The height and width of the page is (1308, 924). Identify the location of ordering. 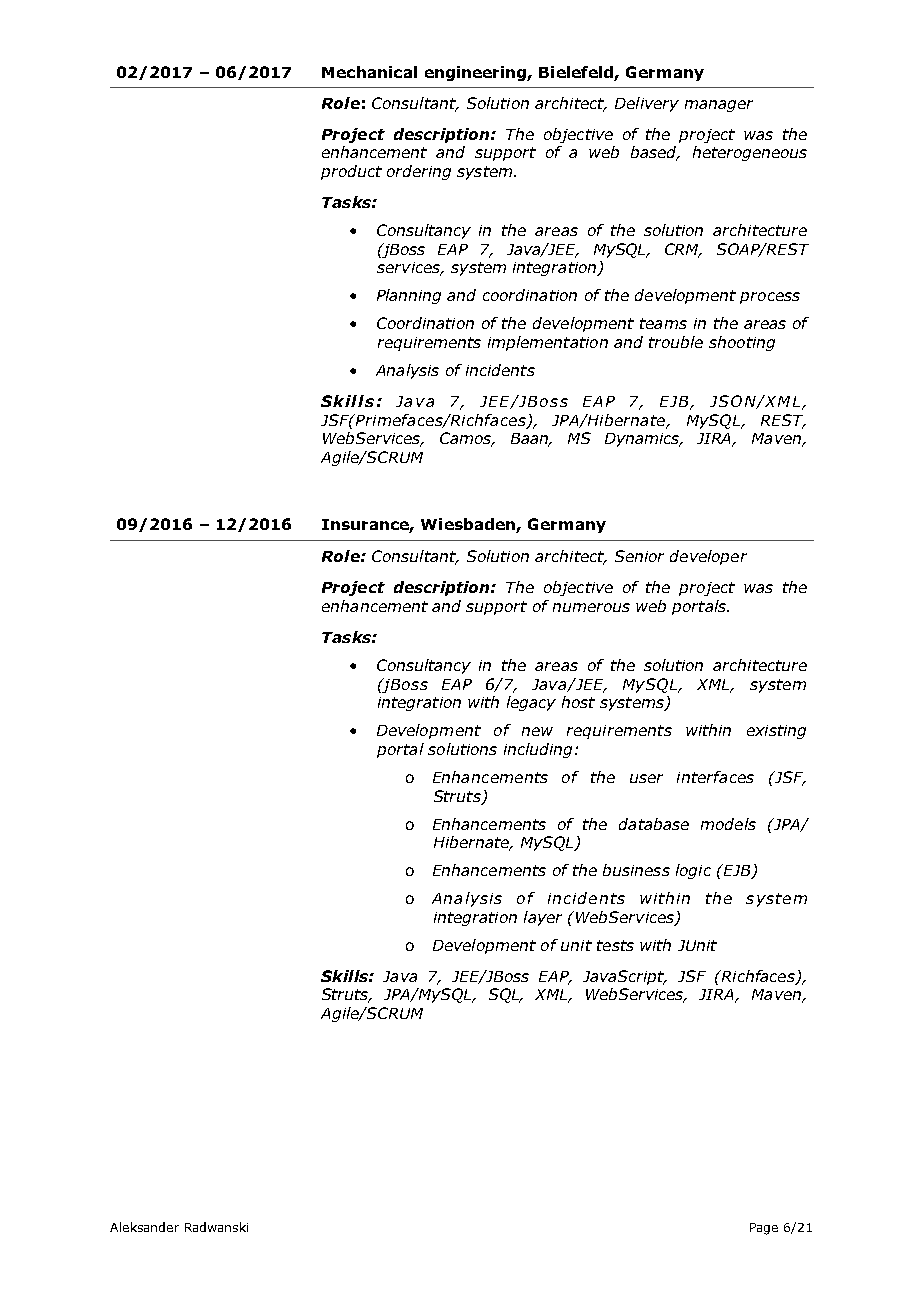
(419, 172).
